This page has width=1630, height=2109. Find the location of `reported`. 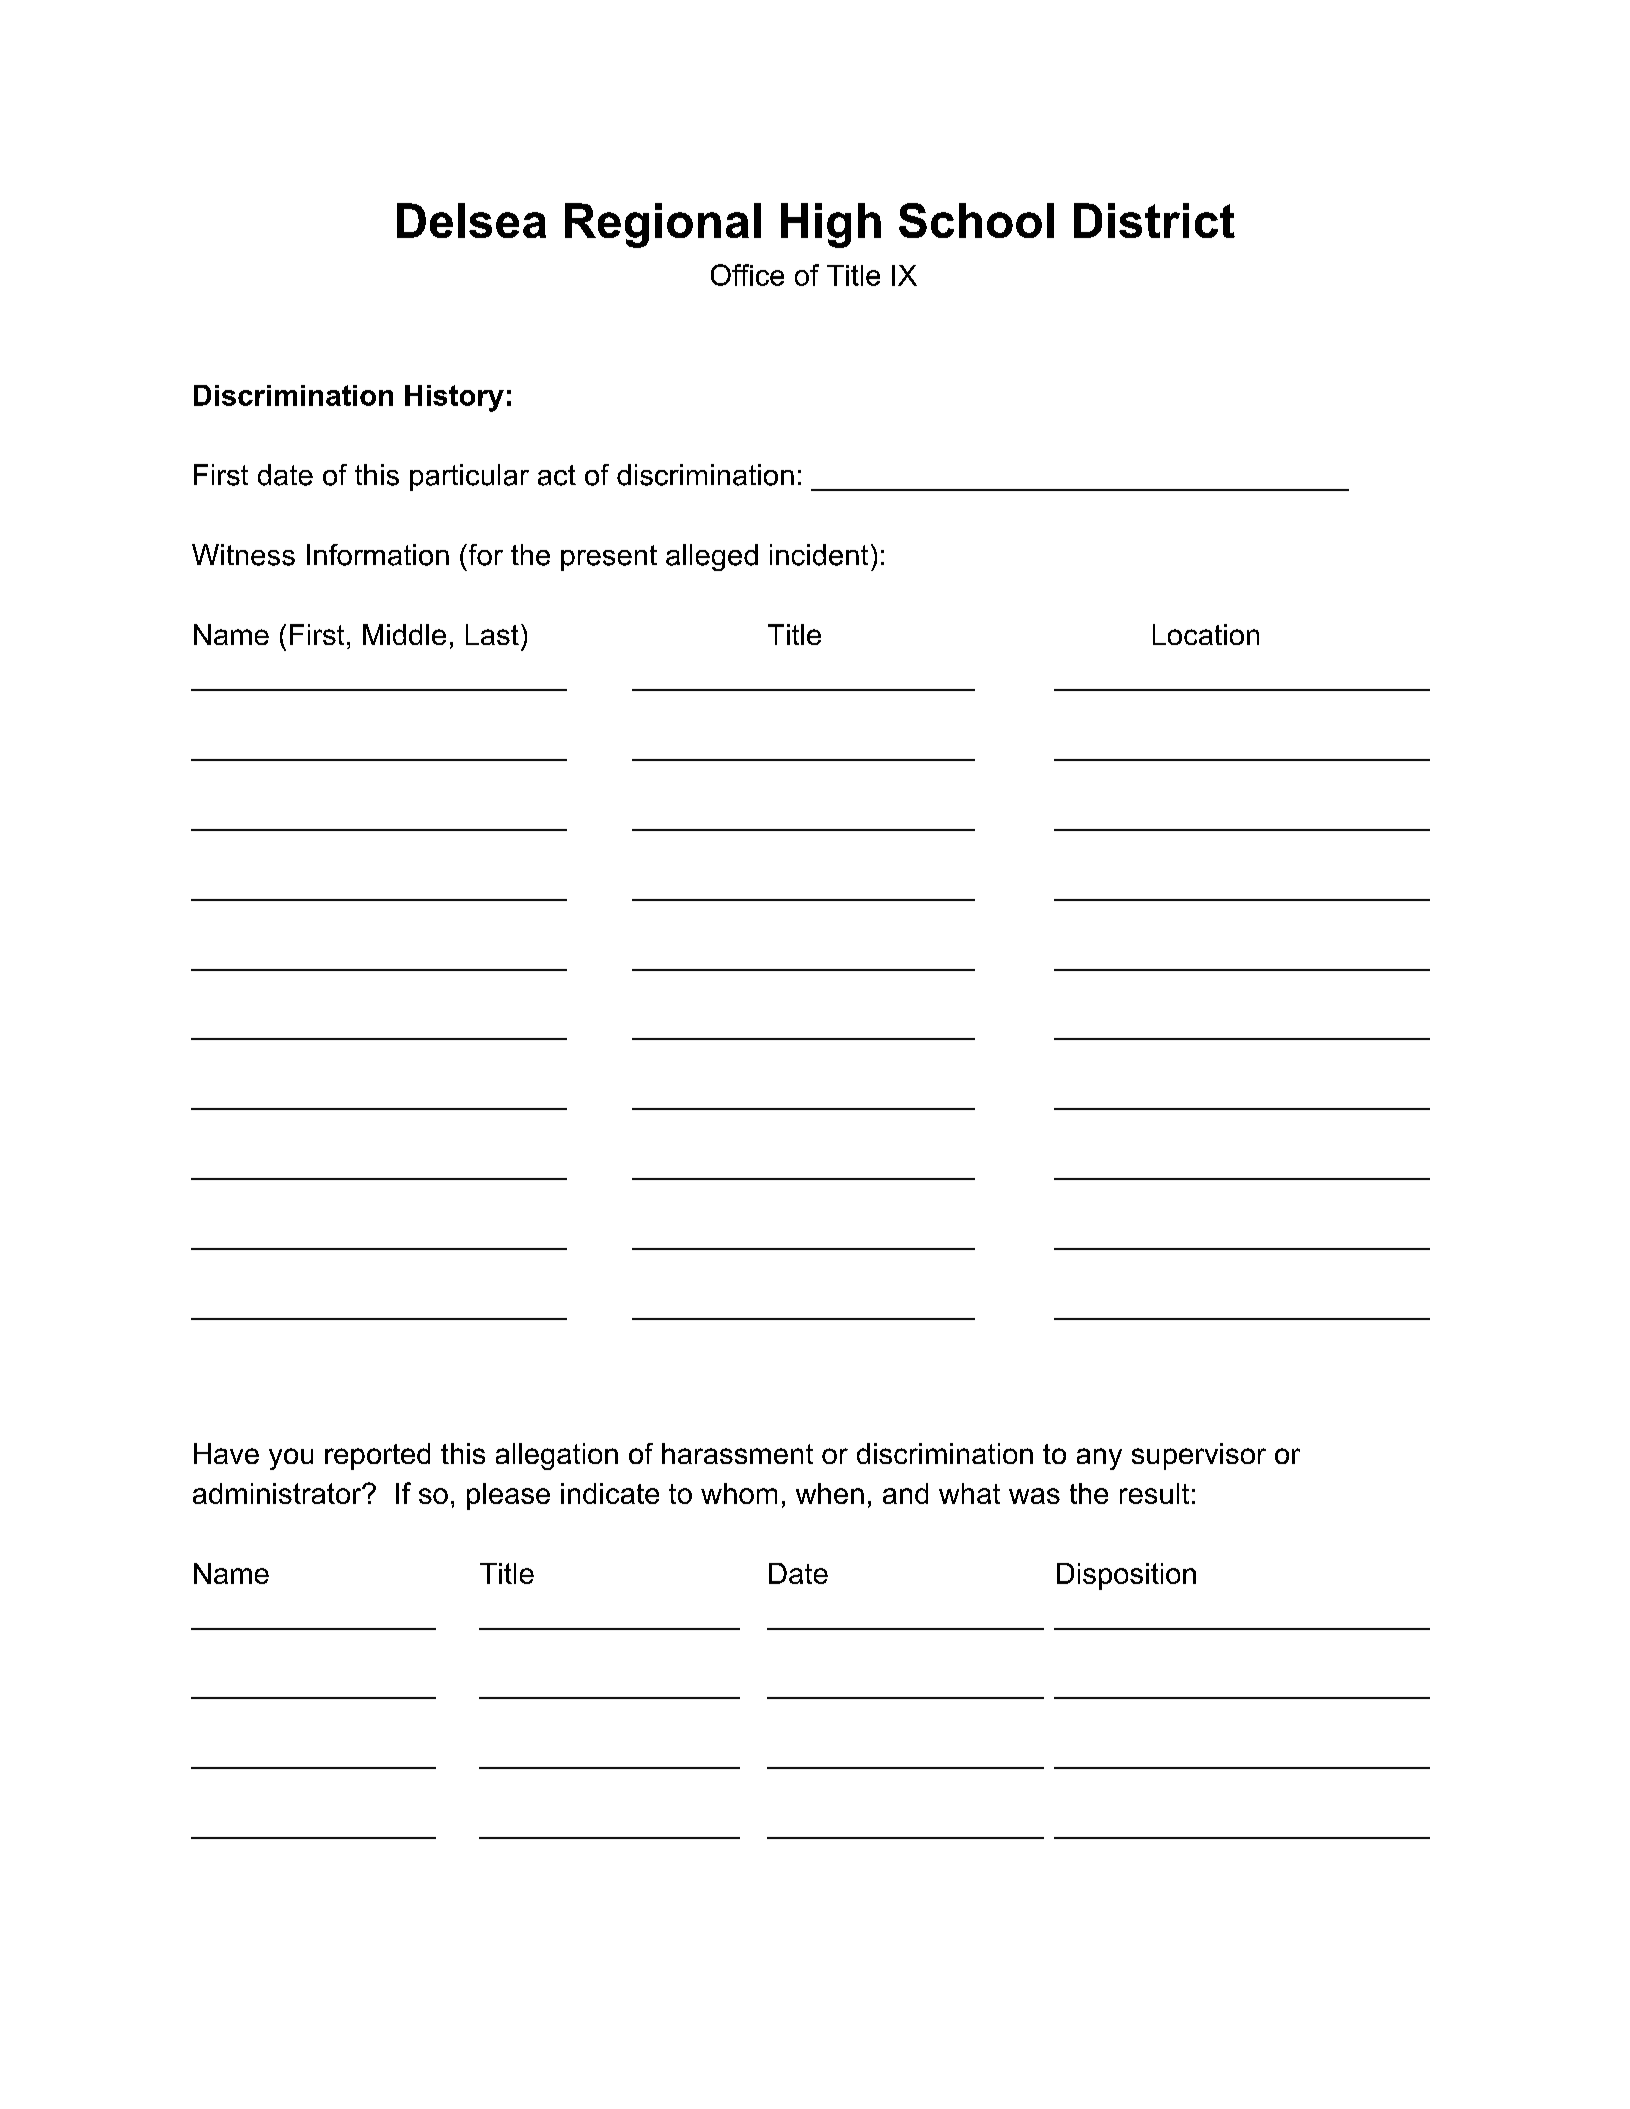

reported is located at coordinates (377, 1456).
